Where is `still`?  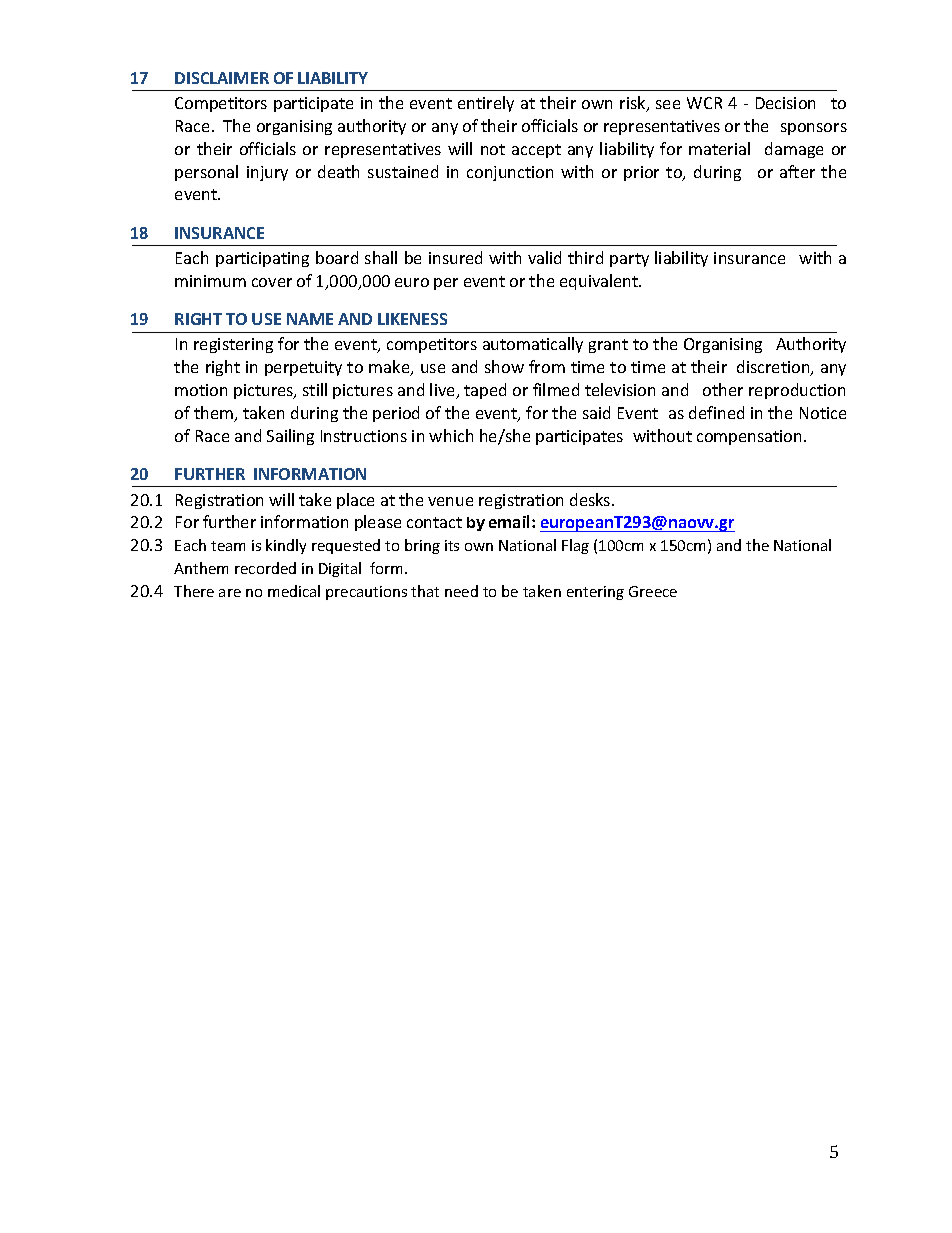 still is located at coordinates (315, 389).
